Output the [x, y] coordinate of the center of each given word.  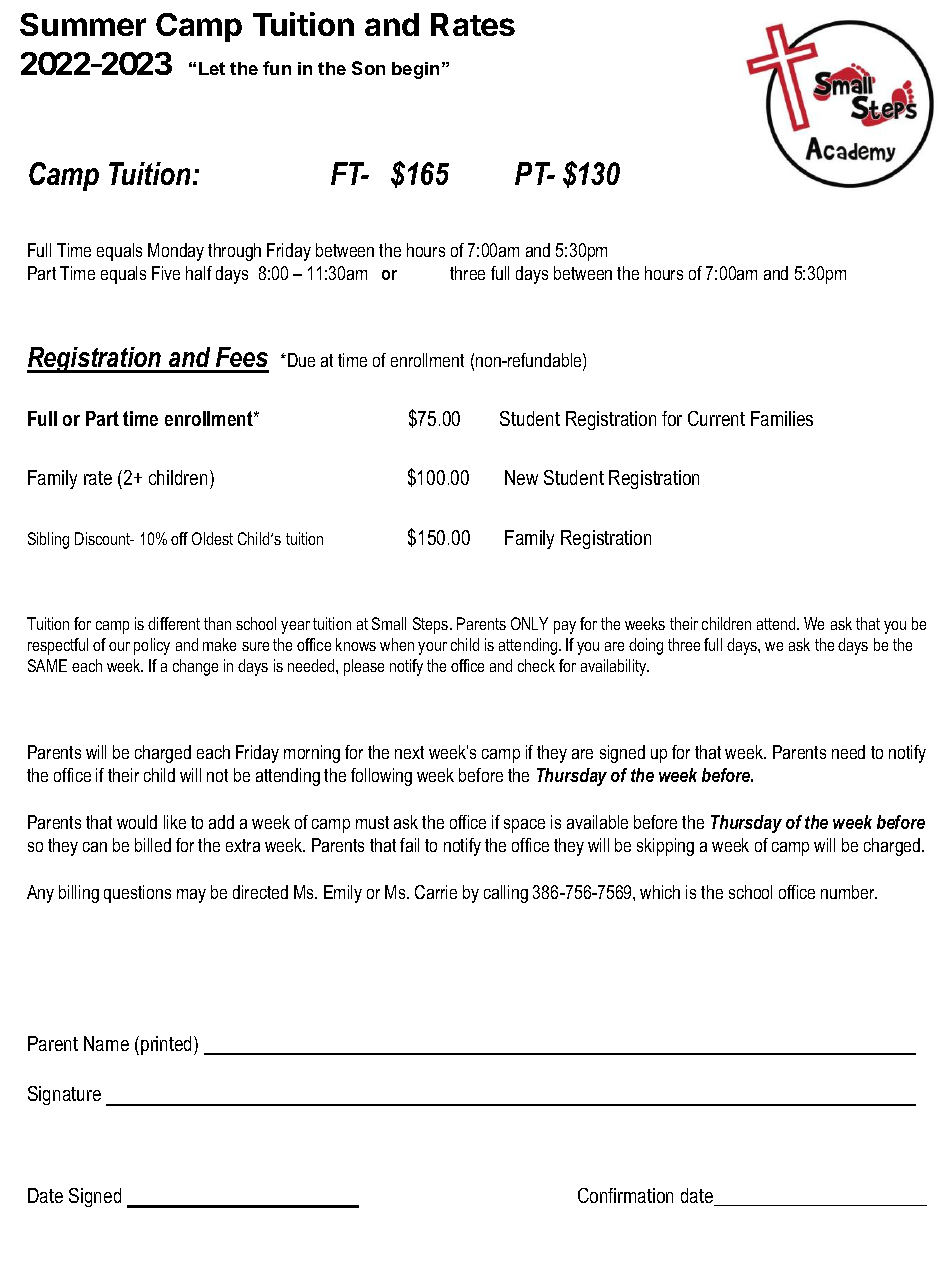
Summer [83, 24]
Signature [64, 1095]
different [174, 623]
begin [415, 70]
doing [646, 646]
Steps [432, 625]
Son [368, 68]
